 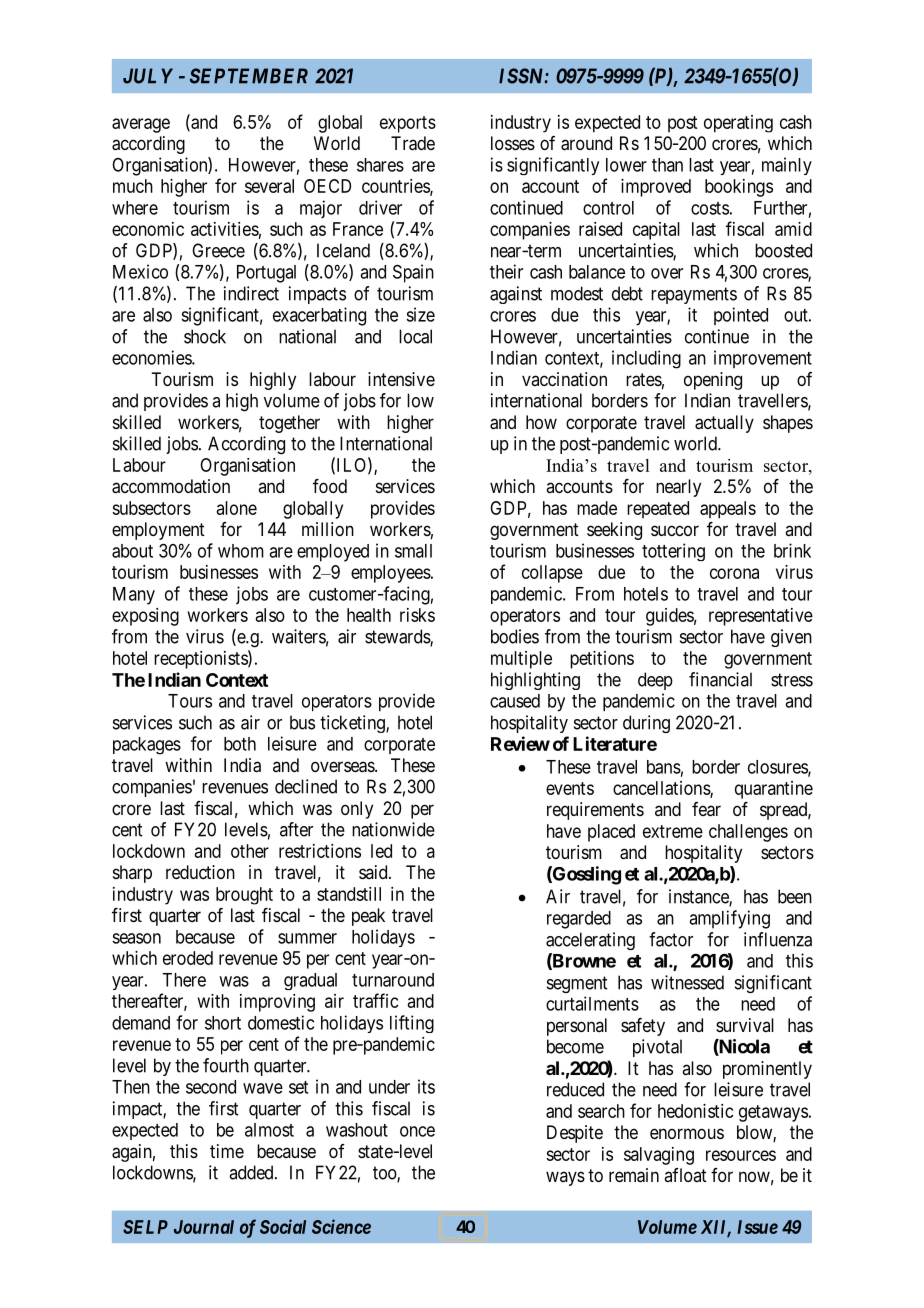 What do you see at coordinates (145, 617) in the screenshot?
I see `exposing` at bounding box center [145, 617].
